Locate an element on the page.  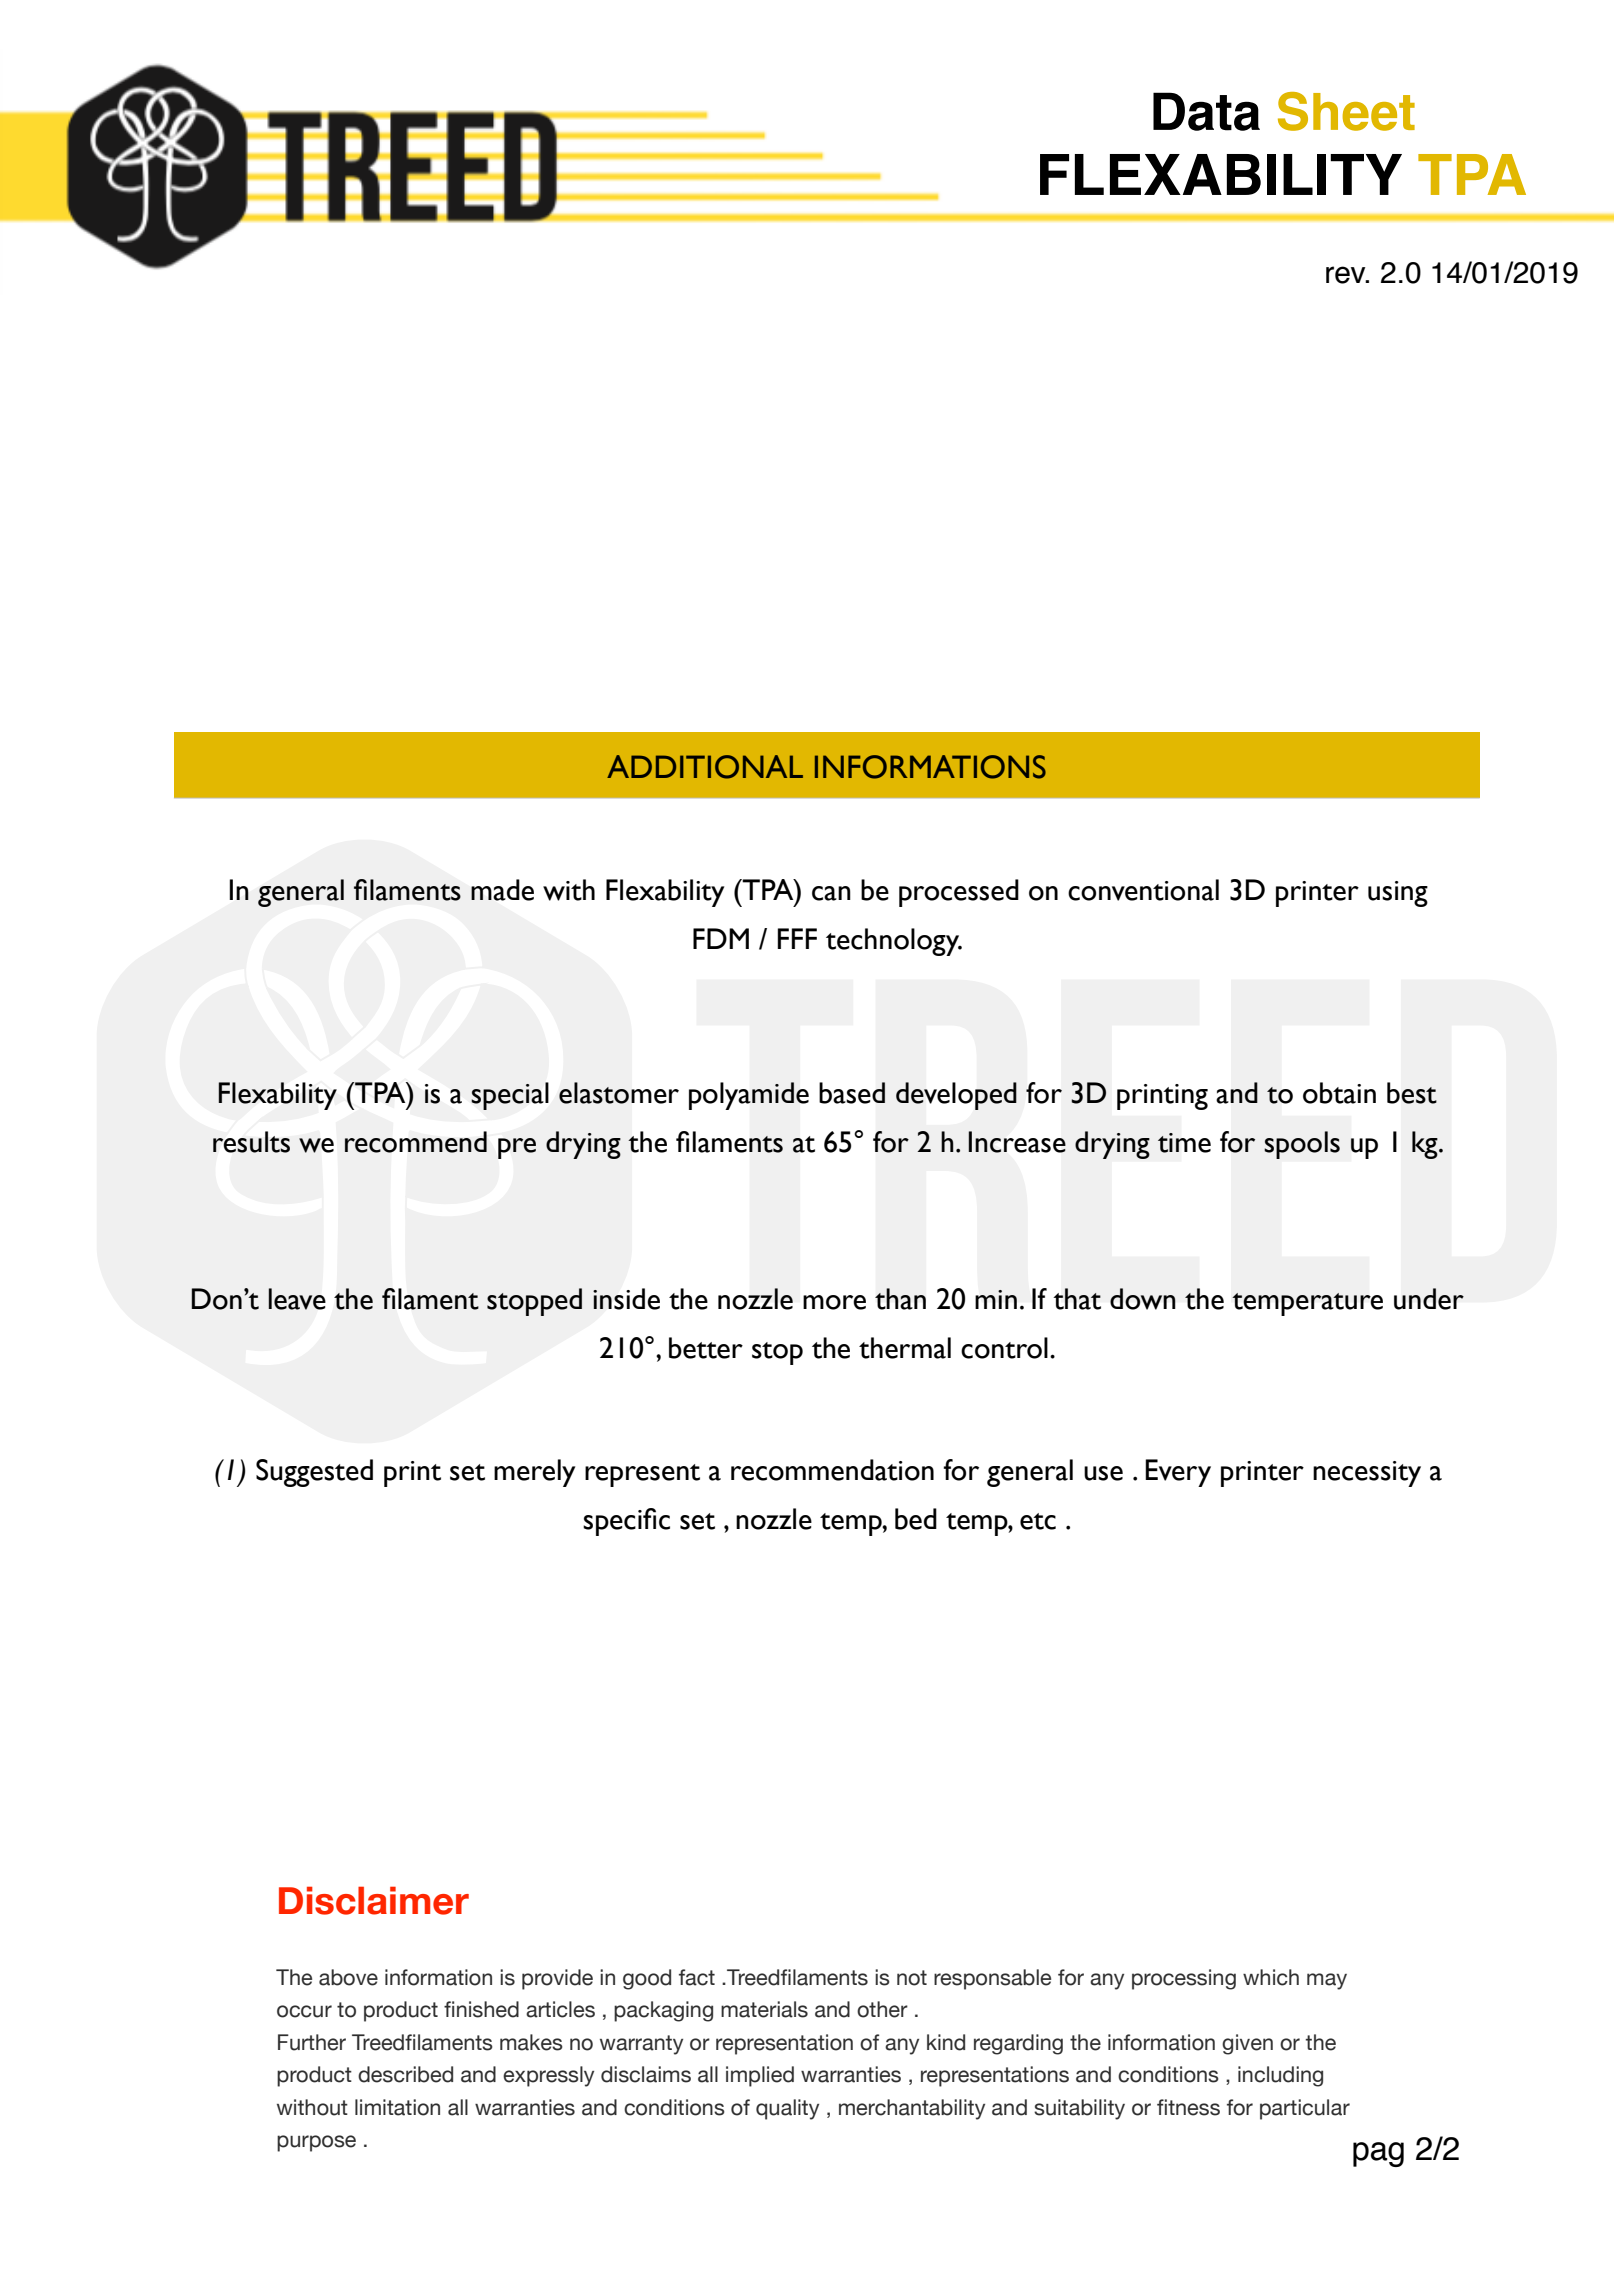
can is located at coordinates (831, 893).
